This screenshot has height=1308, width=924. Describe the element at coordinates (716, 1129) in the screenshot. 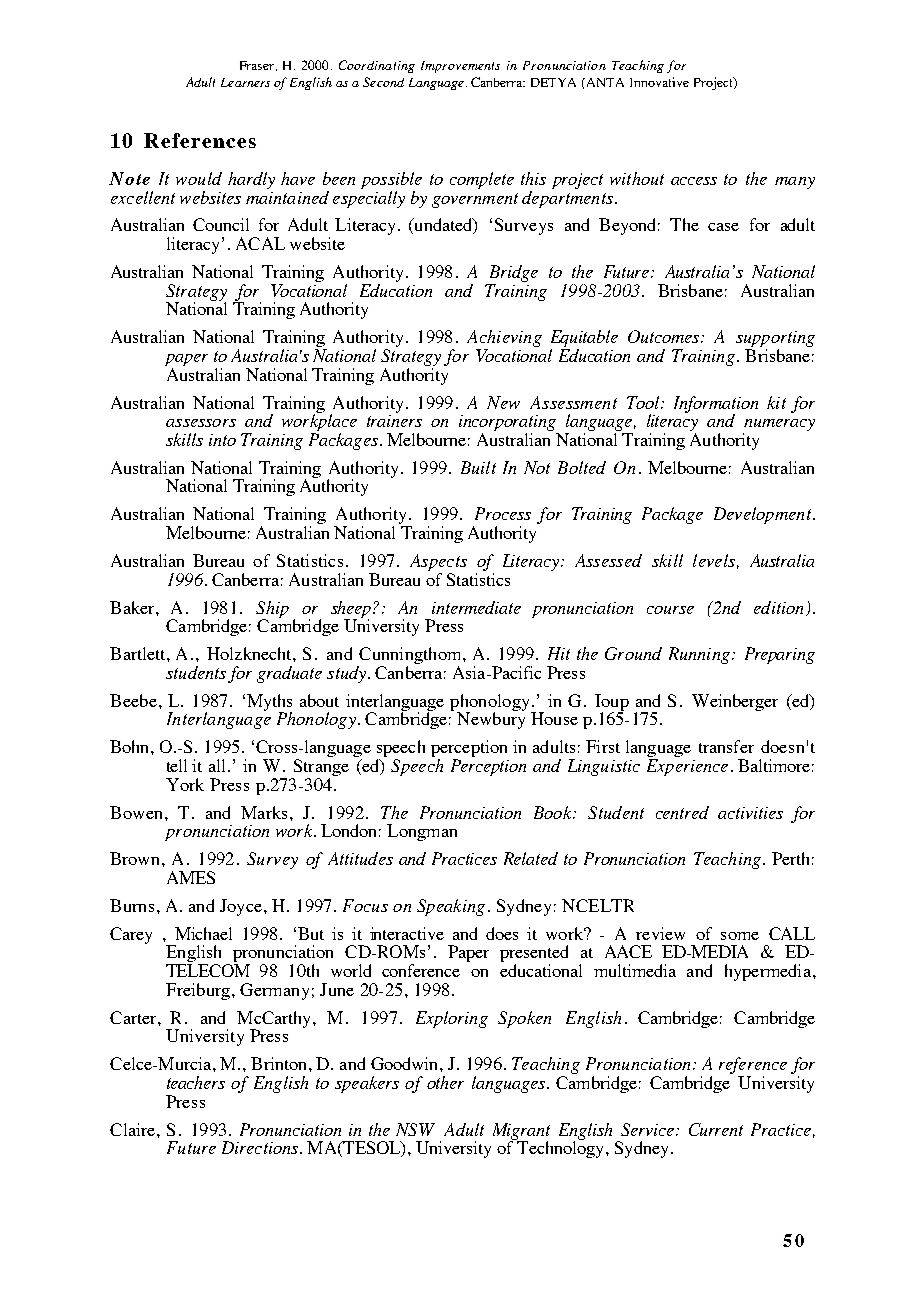

I see `Current` at that location.
